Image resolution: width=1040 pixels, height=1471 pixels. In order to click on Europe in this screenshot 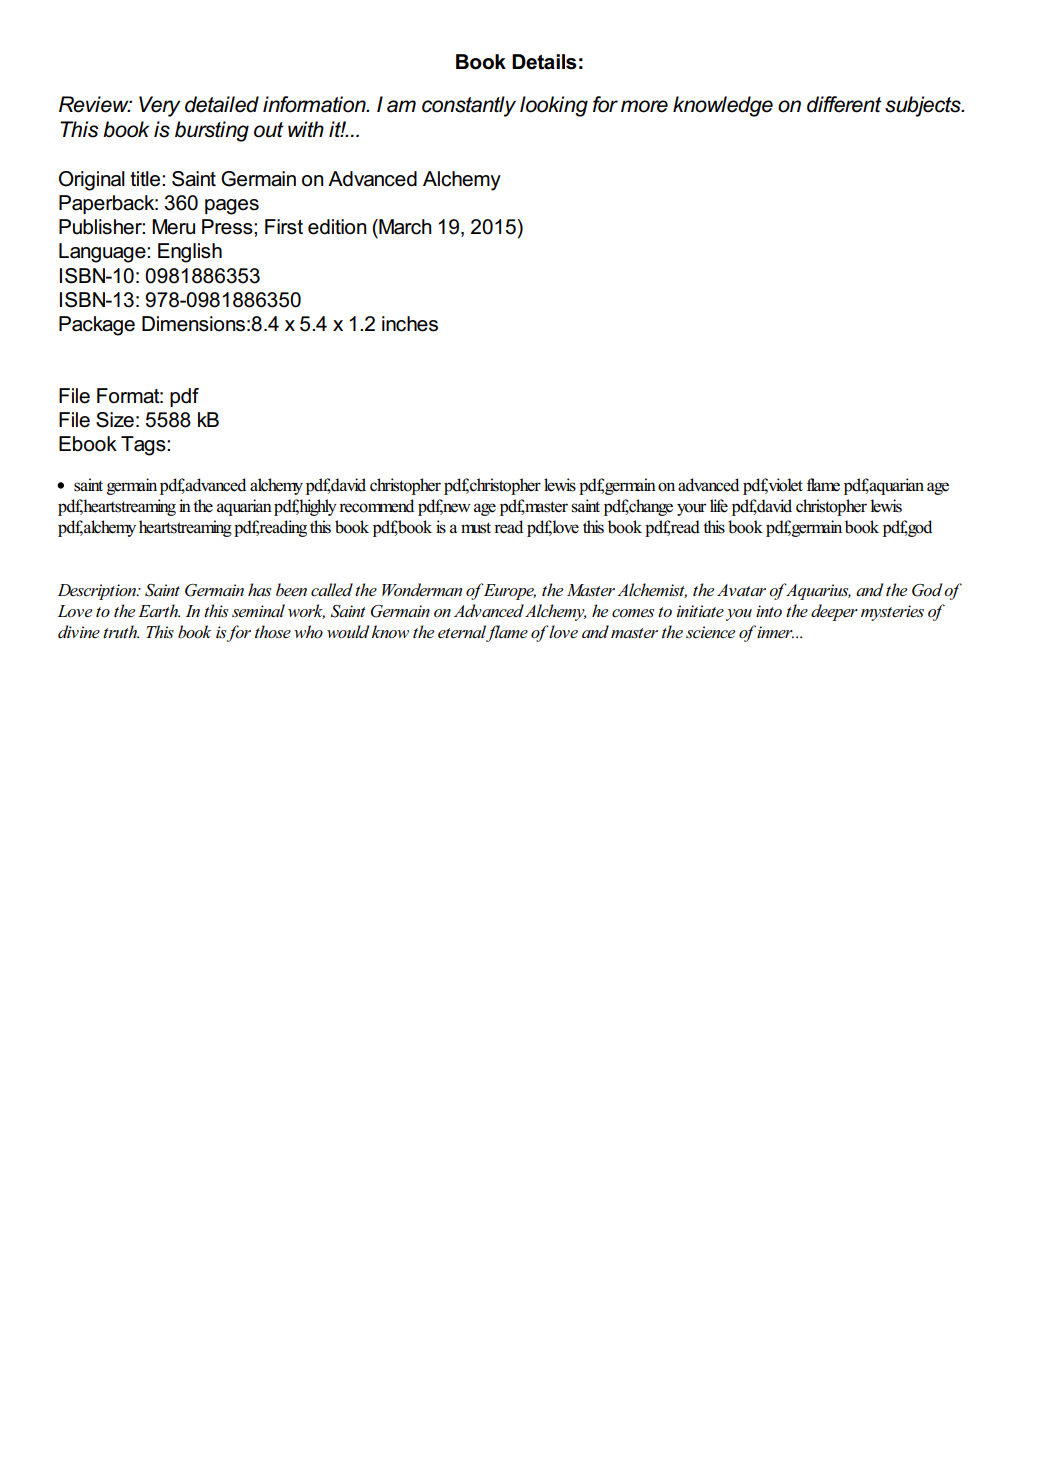, I will do `click(509, 592)`.
